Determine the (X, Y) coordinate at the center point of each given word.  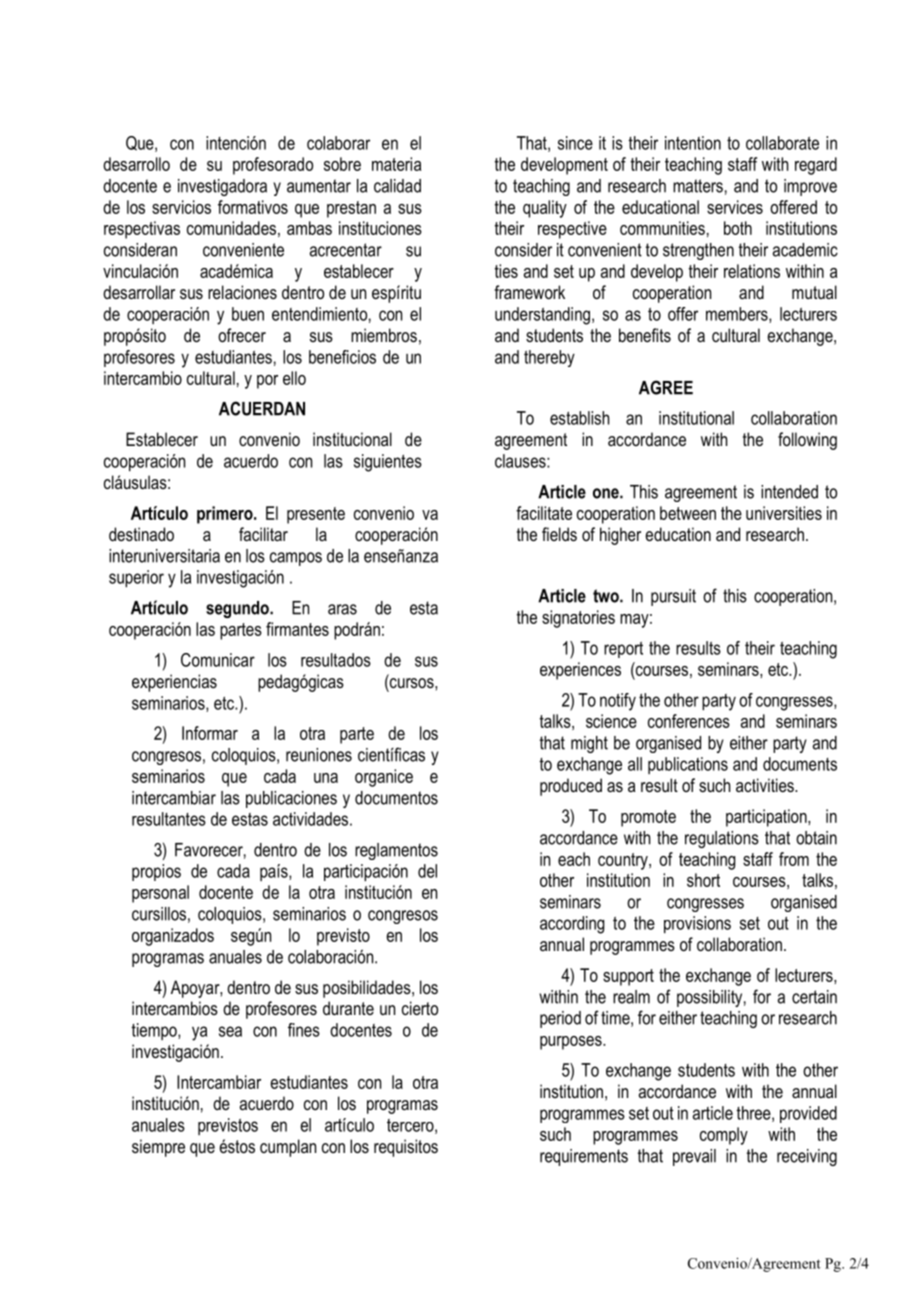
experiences (580, 671)
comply (724, 1136)
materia (396, 164)
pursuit (673, 597)
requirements (584, 1157)
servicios (181, 207)
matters (698, 186)
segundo (238, 609)
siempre (158, 1148)
